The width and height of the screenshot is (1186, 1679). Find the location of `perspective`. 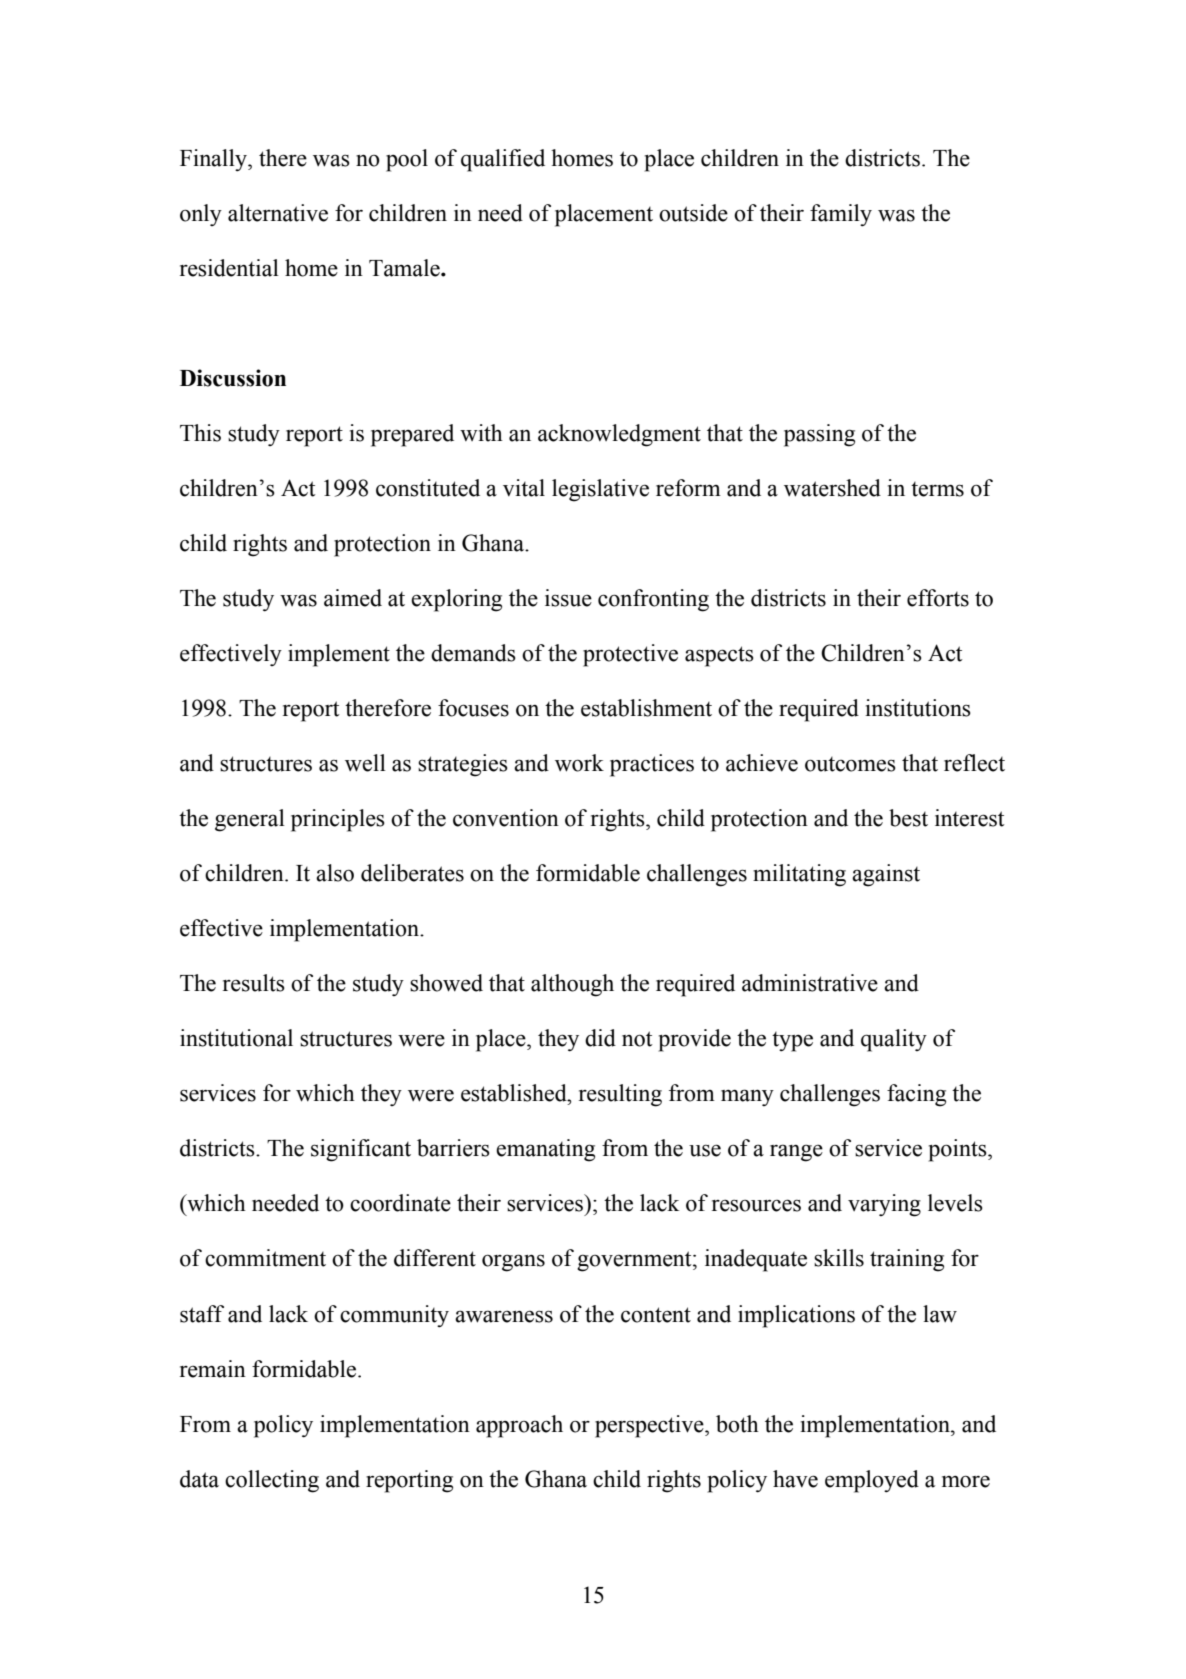

perspective is located at coordinates (650, 1426).
